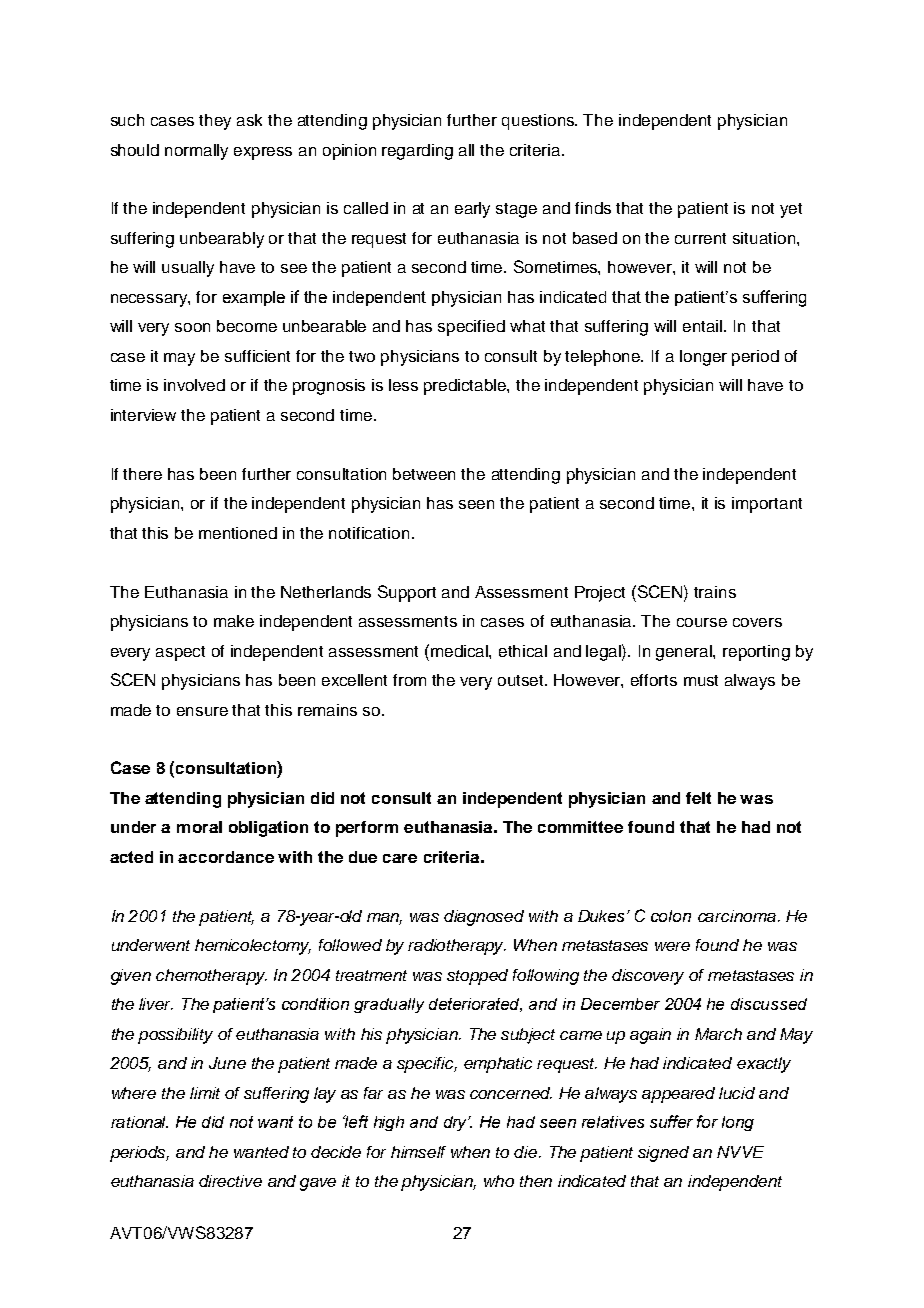 The width and height of the screenshot is (924, 1308). Describe the element at coordinates (417, 152) in the screenshot. I see `regarding` at that location.
